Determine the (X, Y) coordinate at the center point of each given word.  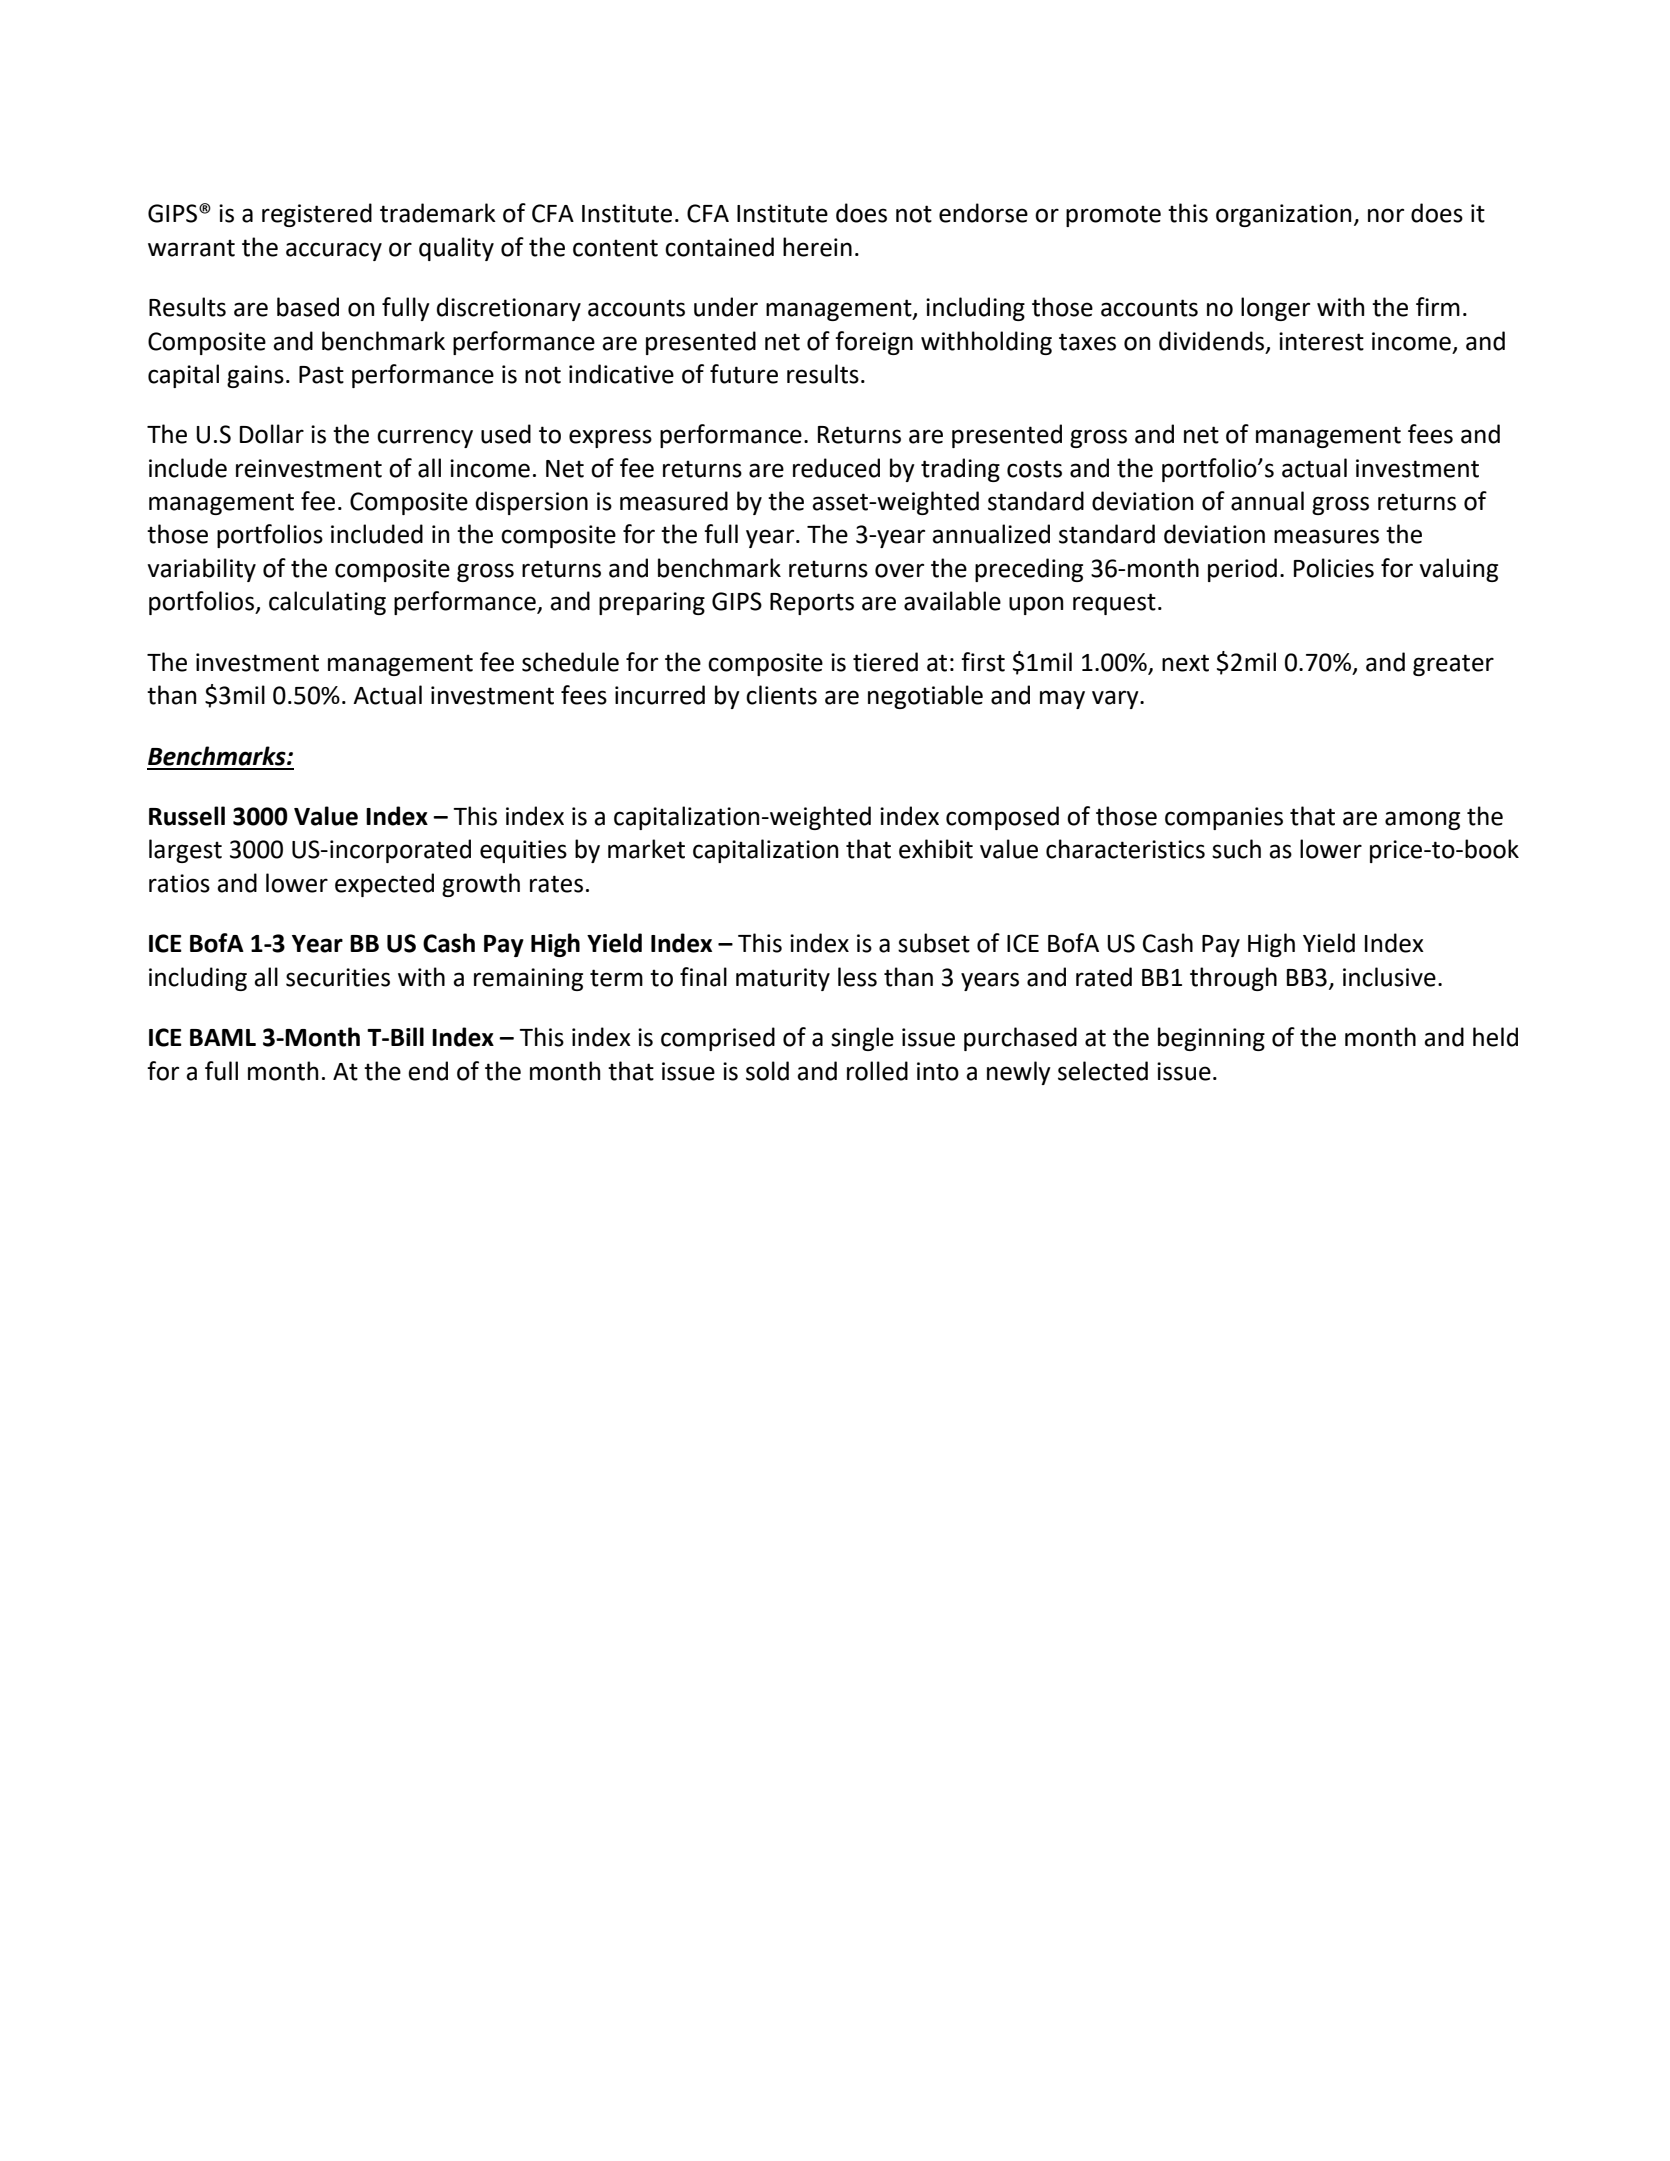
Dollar (272, 434)
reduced (836, 468)
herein (817, 247)
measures (1326, 536)
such (1236, 849)
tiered (885, 662)
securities (338, 977)
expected (384, 885)
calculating (327, 603)
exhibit (936, 849)
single (862, 1039)
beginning (1211, 1039)
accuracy (334, 251)
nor (1386, 215)
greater (1453, 665)
